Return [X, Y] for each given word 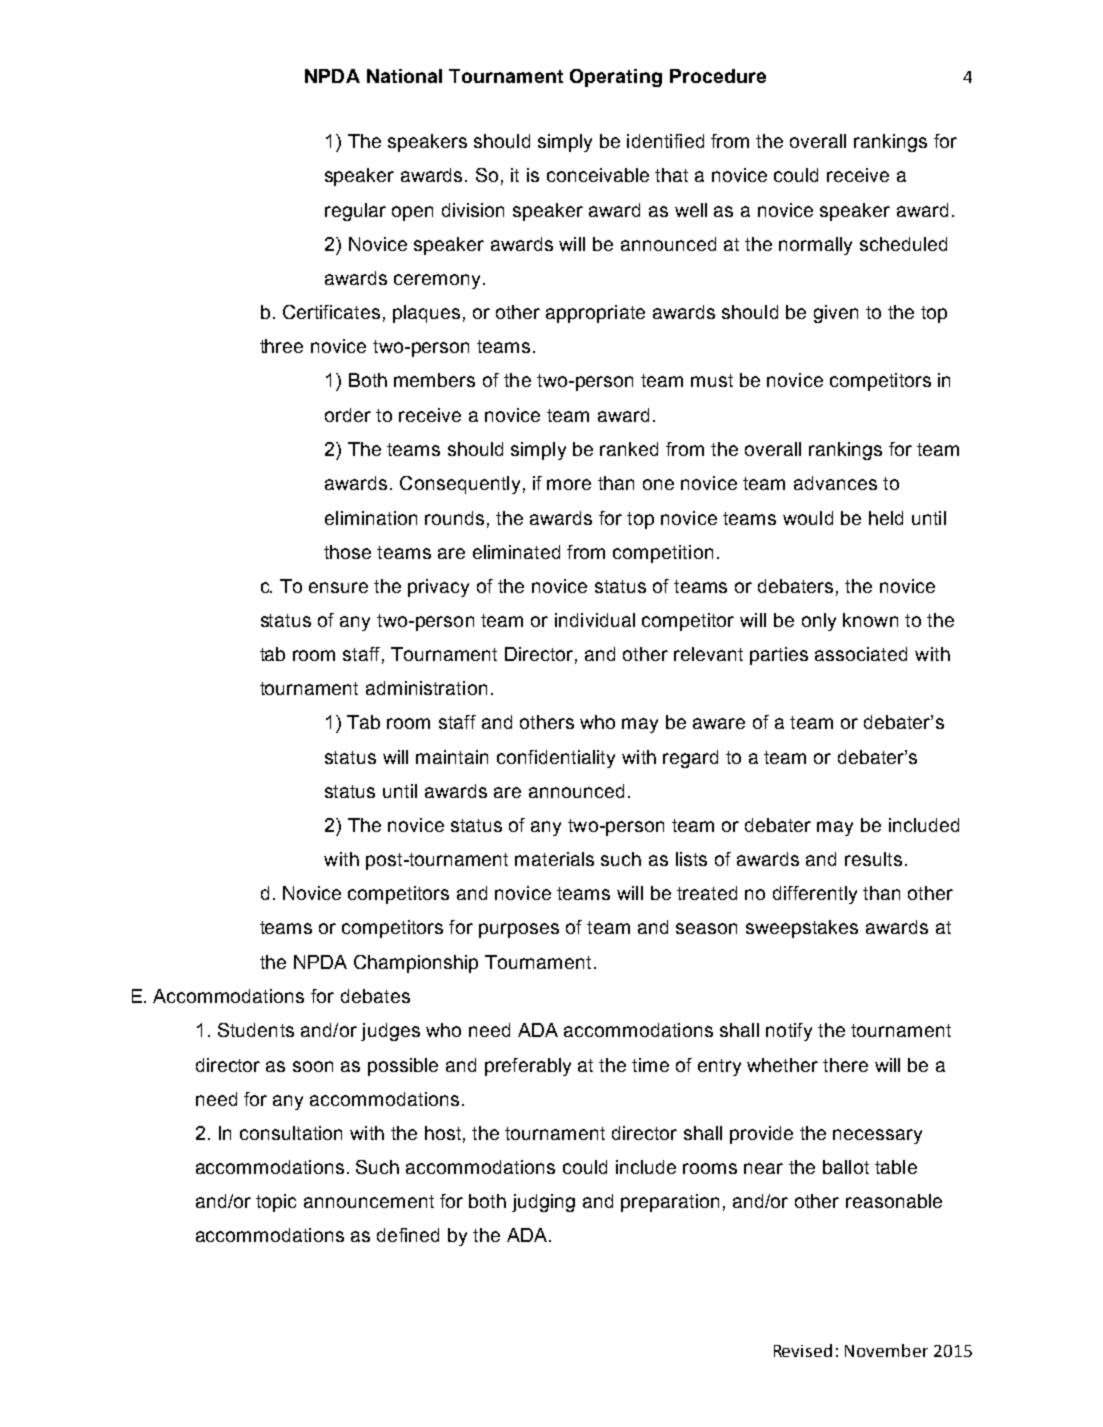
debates [375, 996]
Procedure [718, 76]
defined [408, 1235]
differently [815, 895]
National [404, 76]
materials [554, 859]
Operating [616, 78]
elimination [371, 518]
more [569, 484]
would [808, 518]
